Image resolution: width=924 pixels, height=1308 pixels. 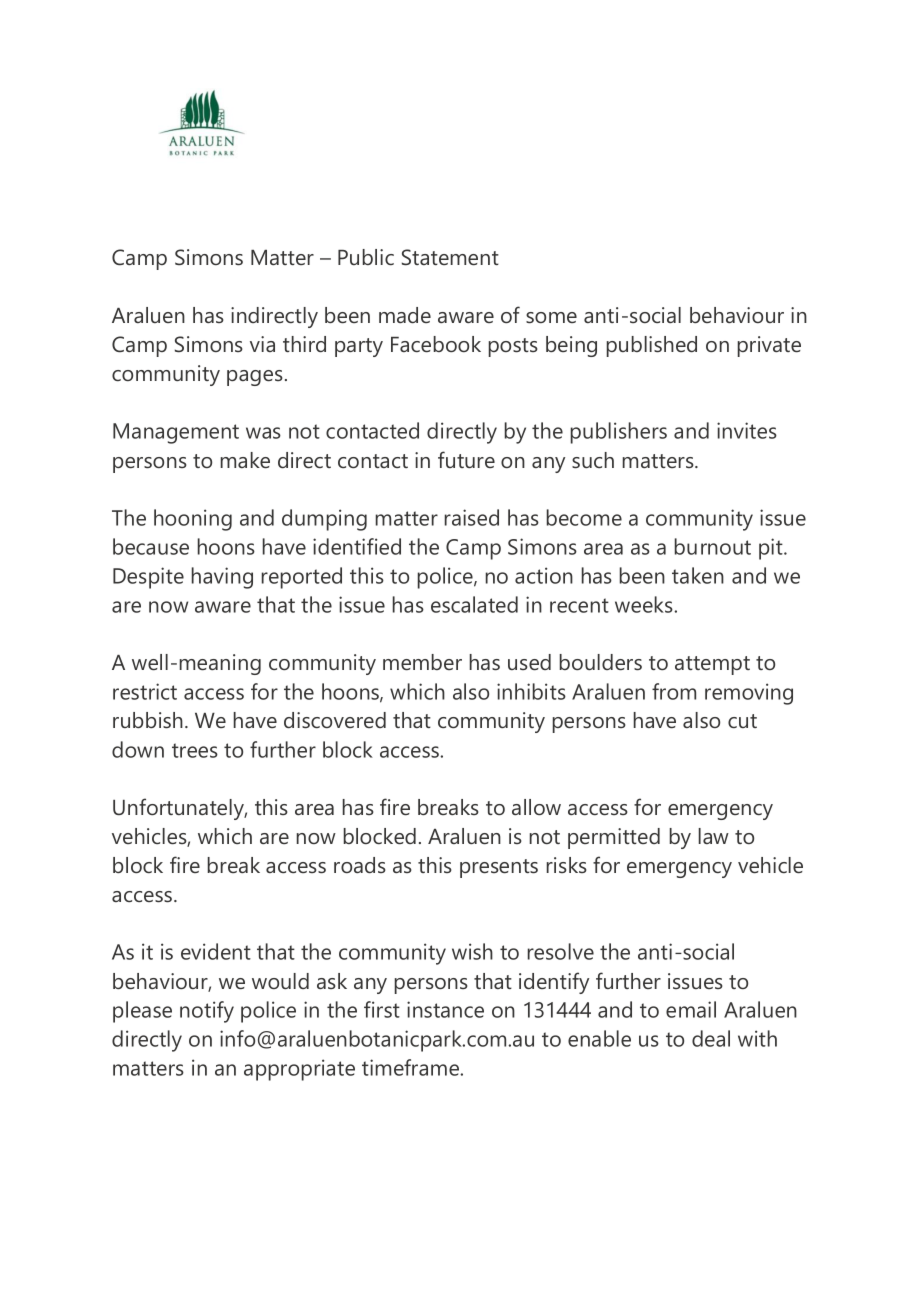 What do you see at coordinates (422, 662) in the screenshot?
I see `member` at bounding box center [422, 662].
